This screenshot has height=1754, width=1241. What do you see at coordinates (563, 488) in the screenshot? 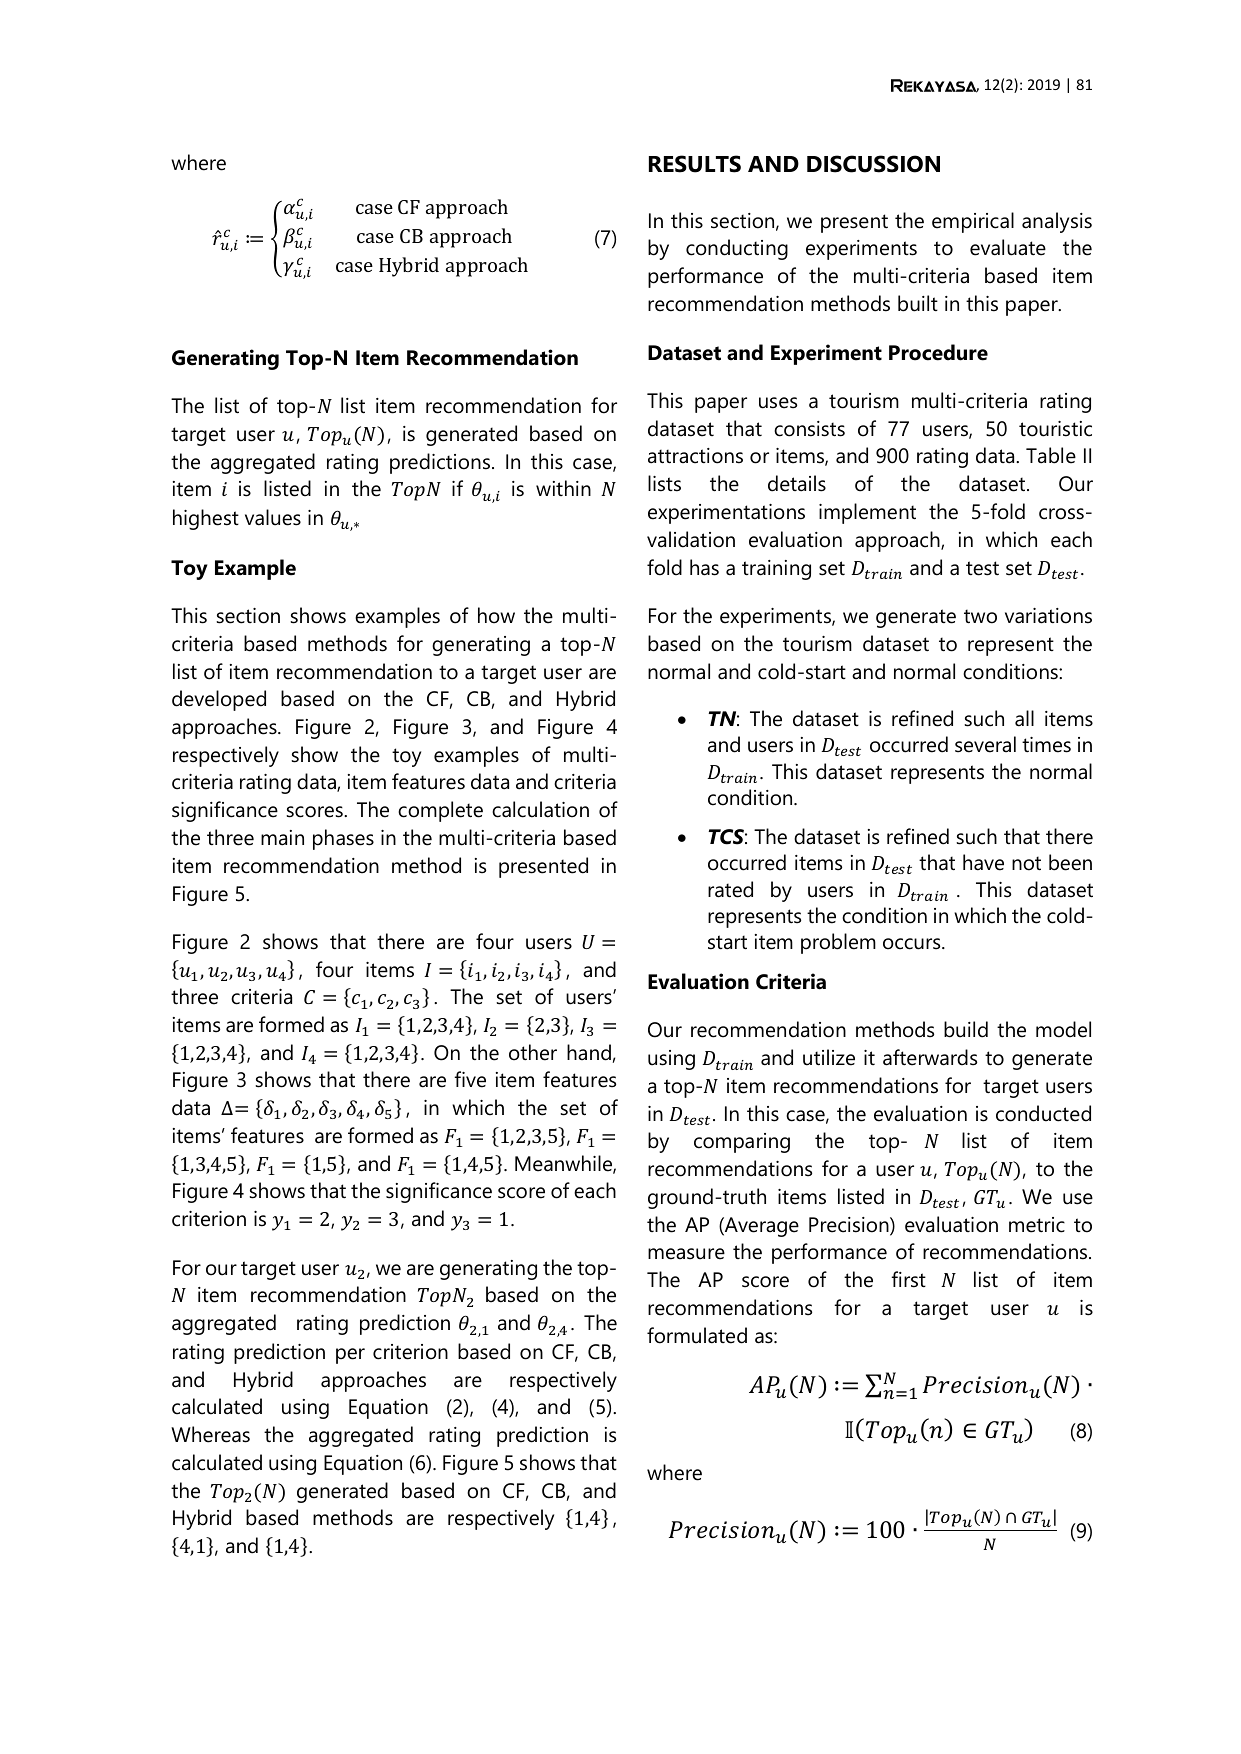
I see `within` at bounding box center [563, 488].
